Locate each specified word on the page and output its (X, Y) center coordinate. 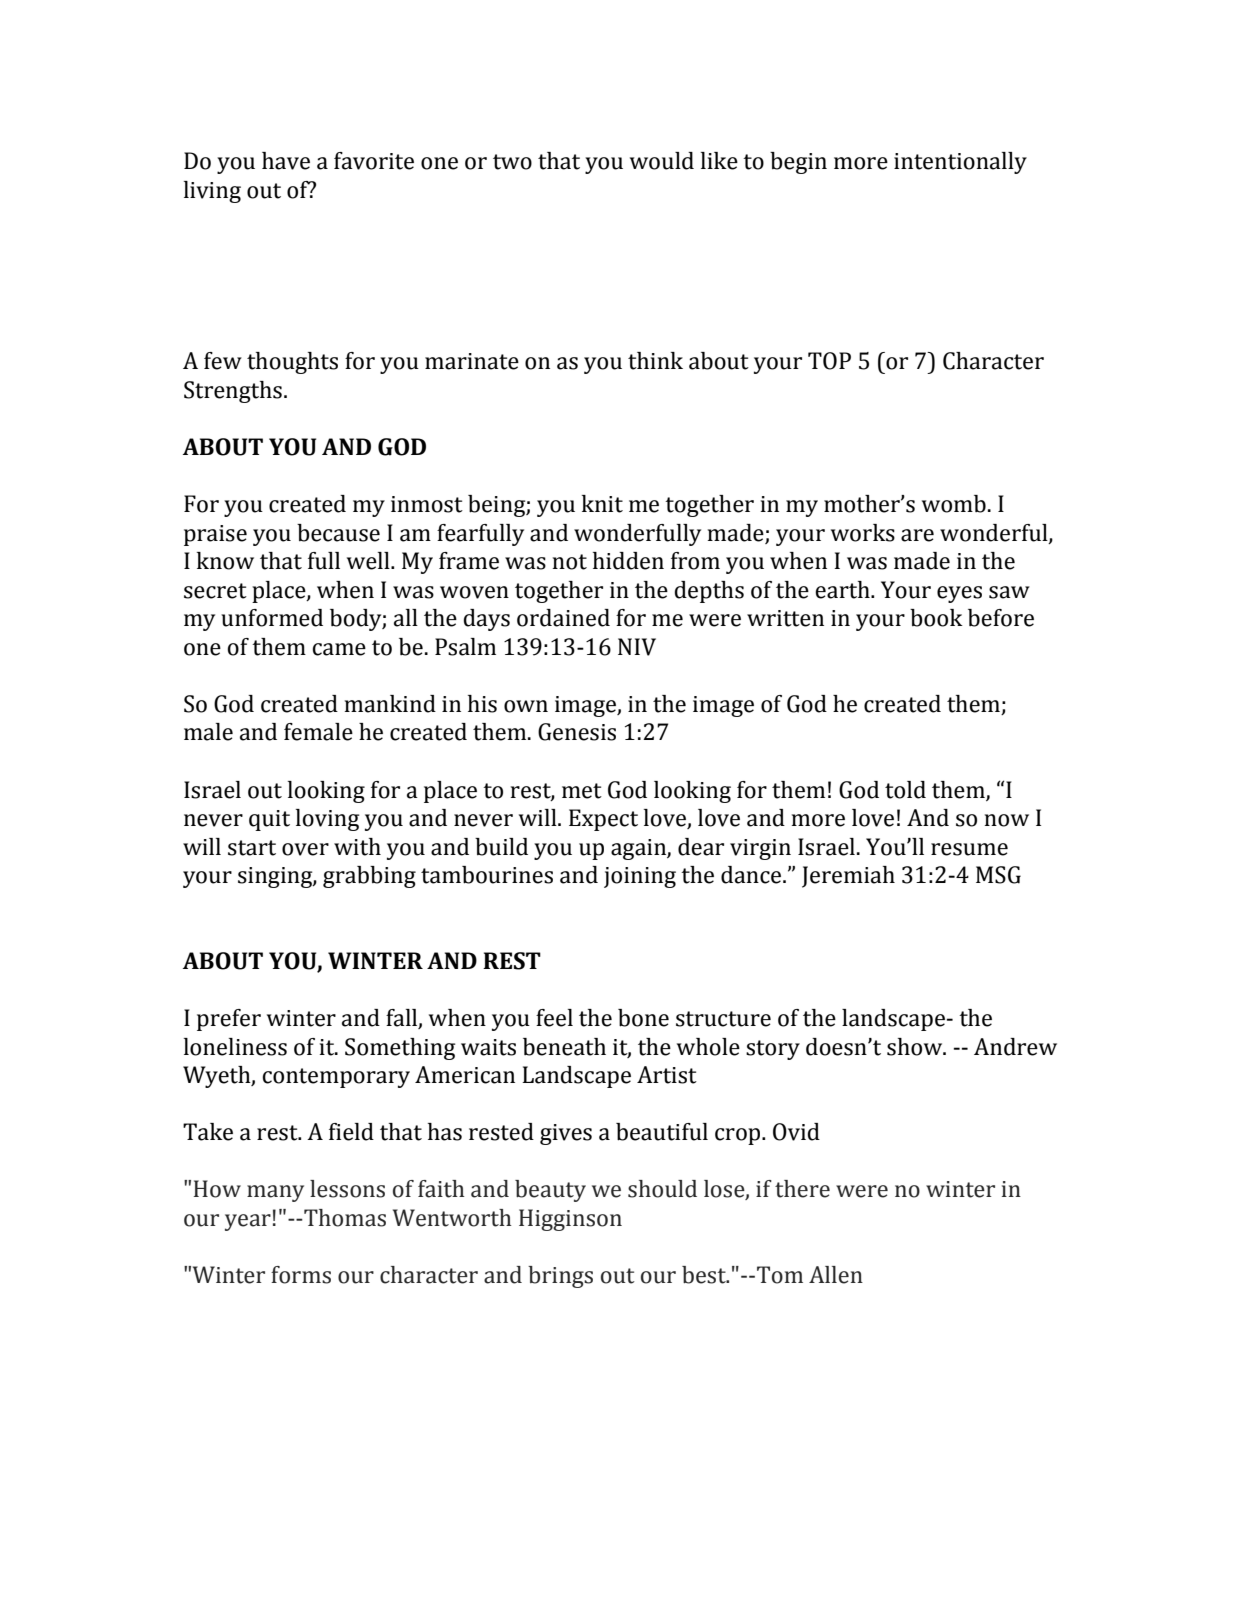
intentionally (960, 163)
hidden (628, 561)
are (917, 535)
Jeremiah (848, 877)
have (286, 161)
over (305, 849)
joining (640, 877)
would (662, 161)
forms (301, 1275)
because (338, 533)
